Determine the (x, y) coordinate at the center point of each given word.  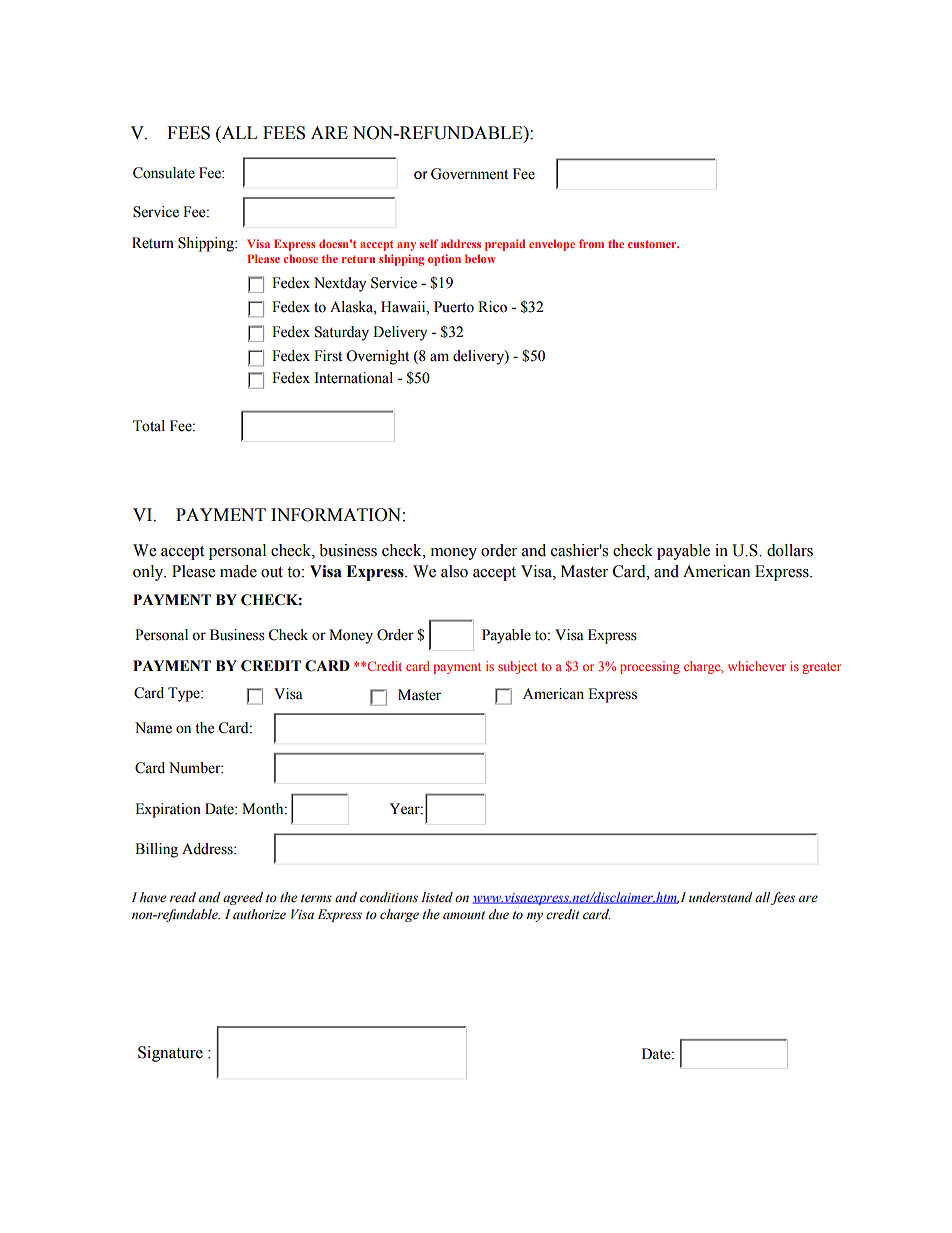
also (454, 571)
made (238, 571)
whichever (757, 666)
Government (469, 174)
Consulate (164, 173)
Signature (170, 1054)
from (591, 243)
